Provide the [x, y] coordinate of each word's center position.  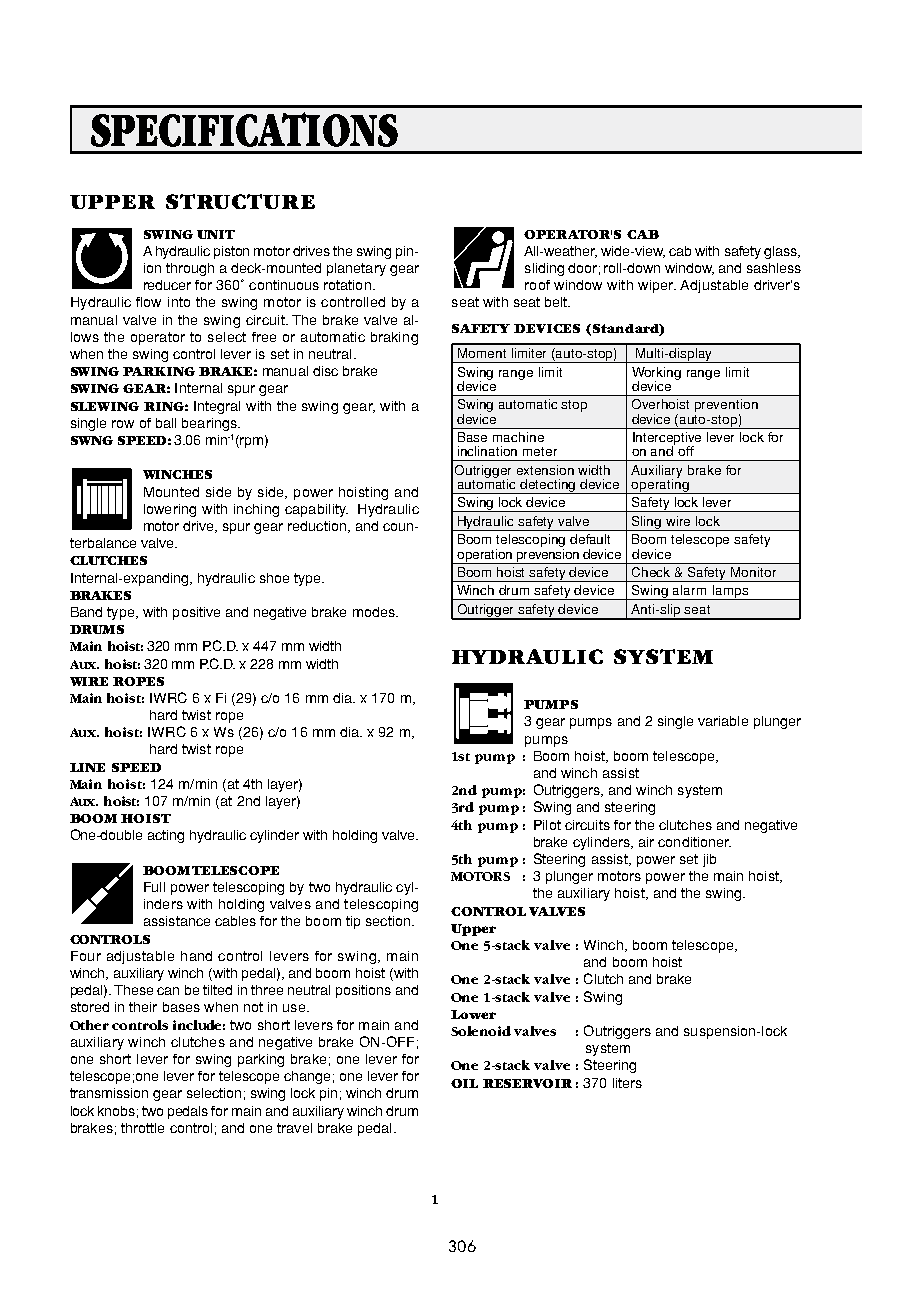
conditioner [694, 842]
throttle [142, 1128]
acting [166, 836]
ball [166, 423]
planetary [356, 269]
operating [660, 485]
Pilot [547, 825]
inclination [487, 451]
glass [781, 252]
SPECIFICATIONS [244, 129]
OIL [464, 1083]
